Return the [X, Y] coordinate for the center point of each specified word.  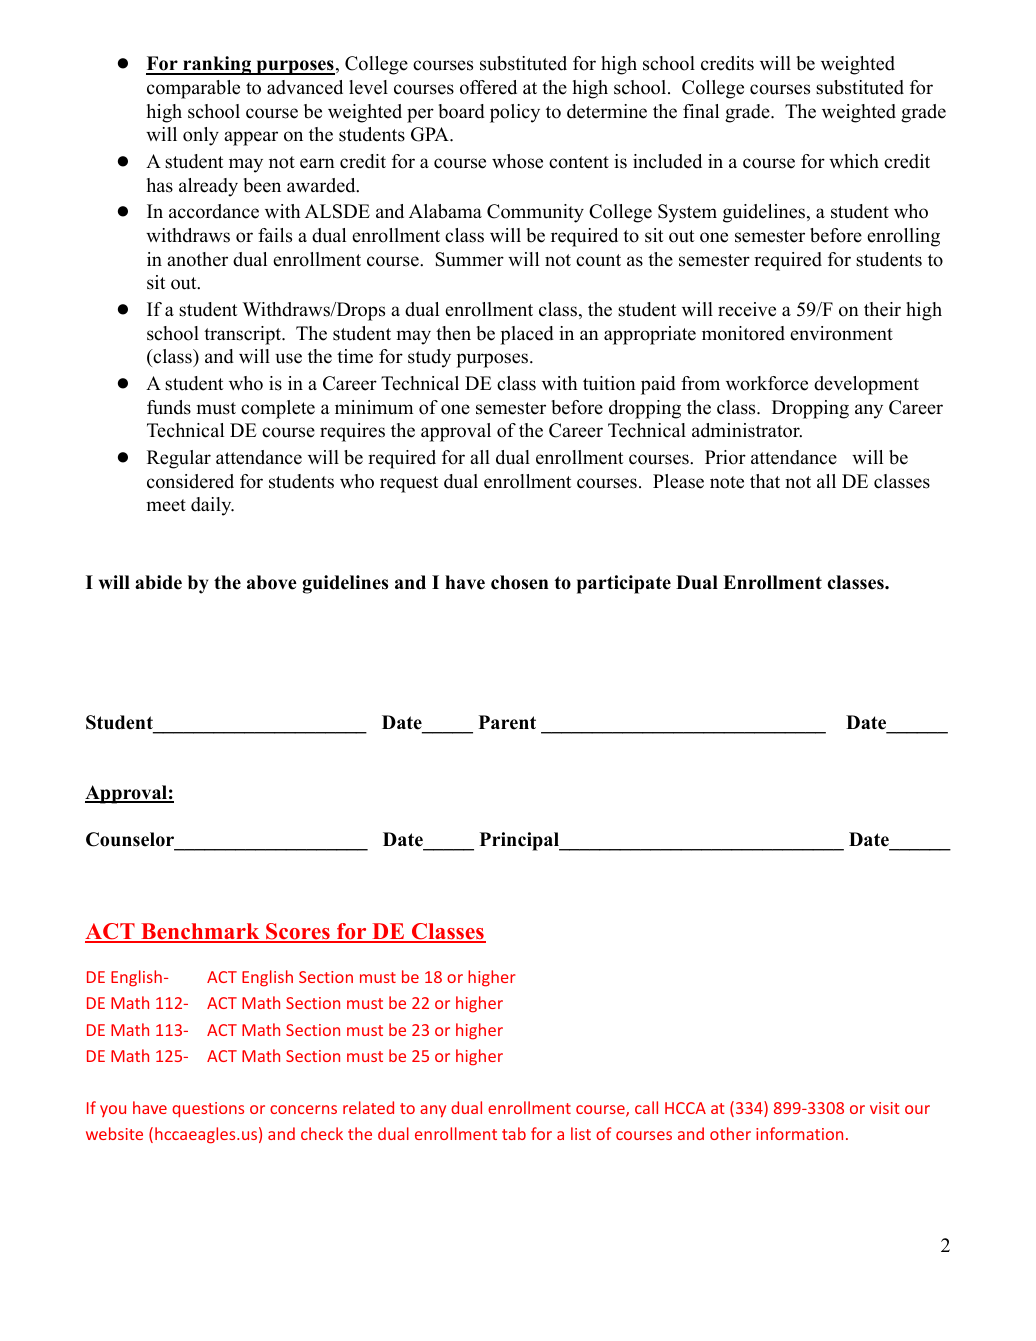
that [765, 481]
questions [208, 1110]
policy [515, 113]
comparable [193, 89]
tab [514, 1133]
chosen [519, 582]
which [854, 161]
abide [158, 582]
